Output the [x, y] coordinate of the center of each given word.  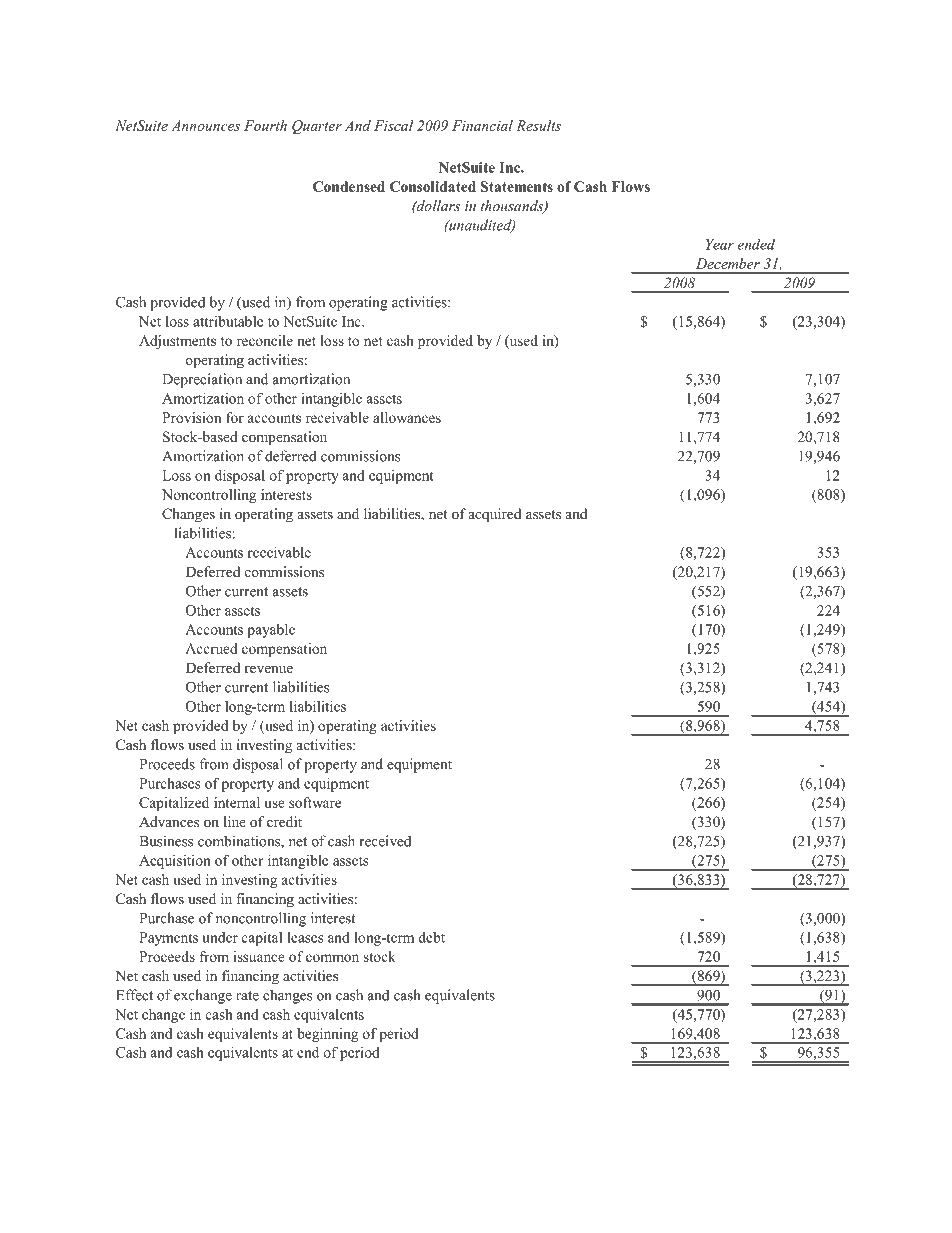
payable [271, 631]
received [385, 841]
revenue [268, 669]
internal [237, 802]
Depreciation [202, 380]
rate [247, 996]
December [728, 263]
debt [432, 937]
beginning [327, 1035]
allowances [407, 417]
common [332, 958]
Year [720, 244]
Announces [205, 125]
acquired [495, 515]
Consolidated [433, 186]
